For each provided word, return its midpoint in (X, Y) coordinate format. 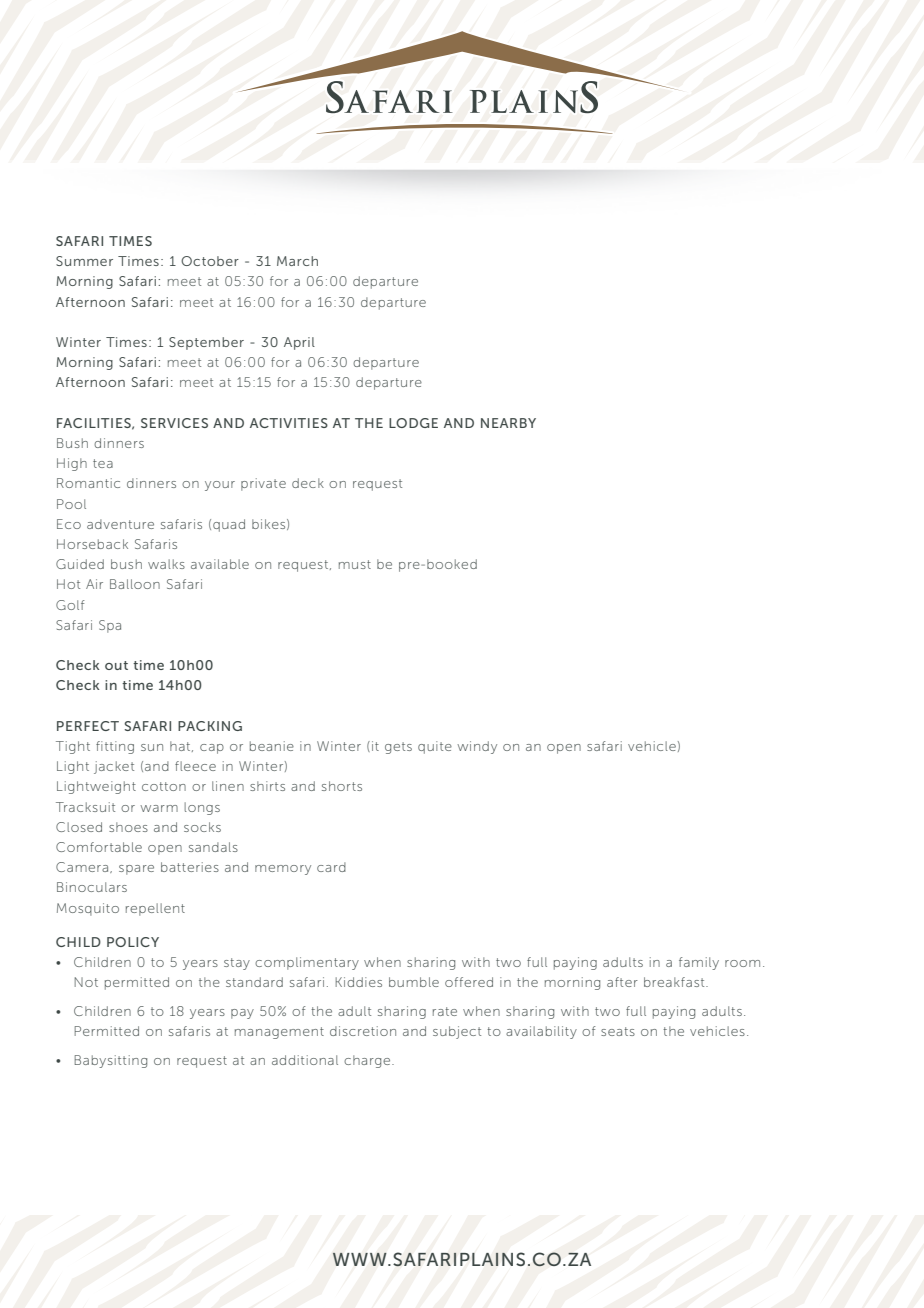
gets (398, 748)
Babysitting (110, 1061)
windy (477, 747)
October (210, 261)
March (297, 261)
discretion (363, 1031)
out (116, 665)
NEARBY (508, 423)
